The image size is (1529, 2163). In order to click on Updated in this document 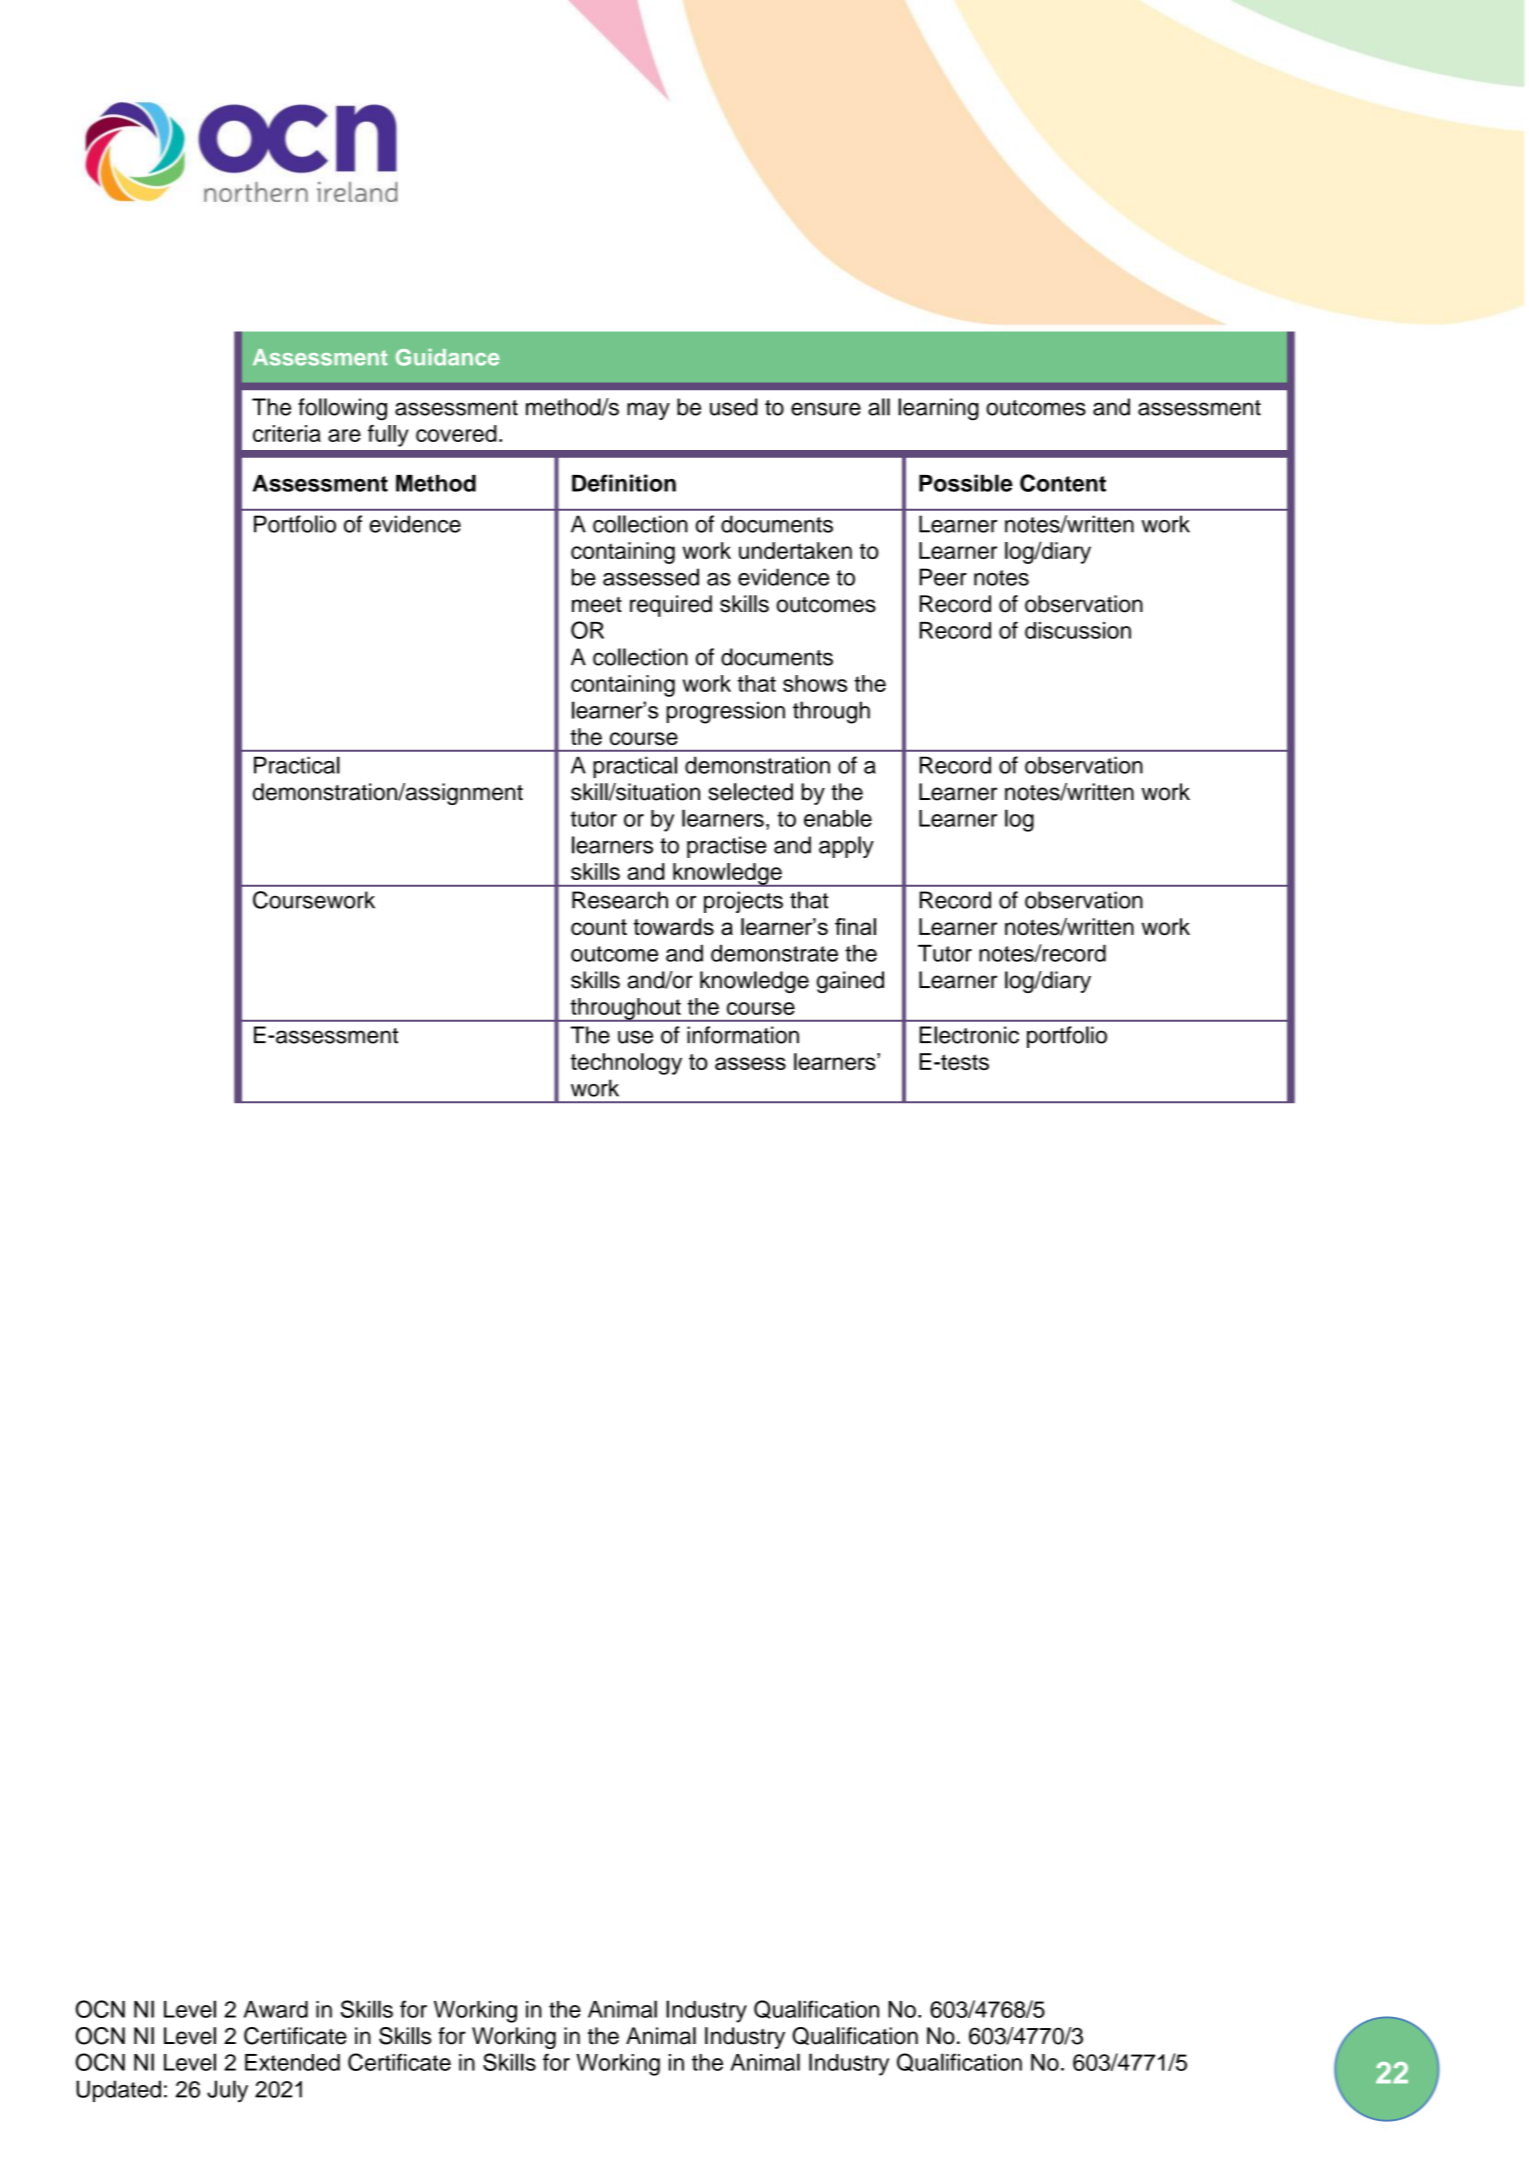, I will do `click(118, 2091)`.
